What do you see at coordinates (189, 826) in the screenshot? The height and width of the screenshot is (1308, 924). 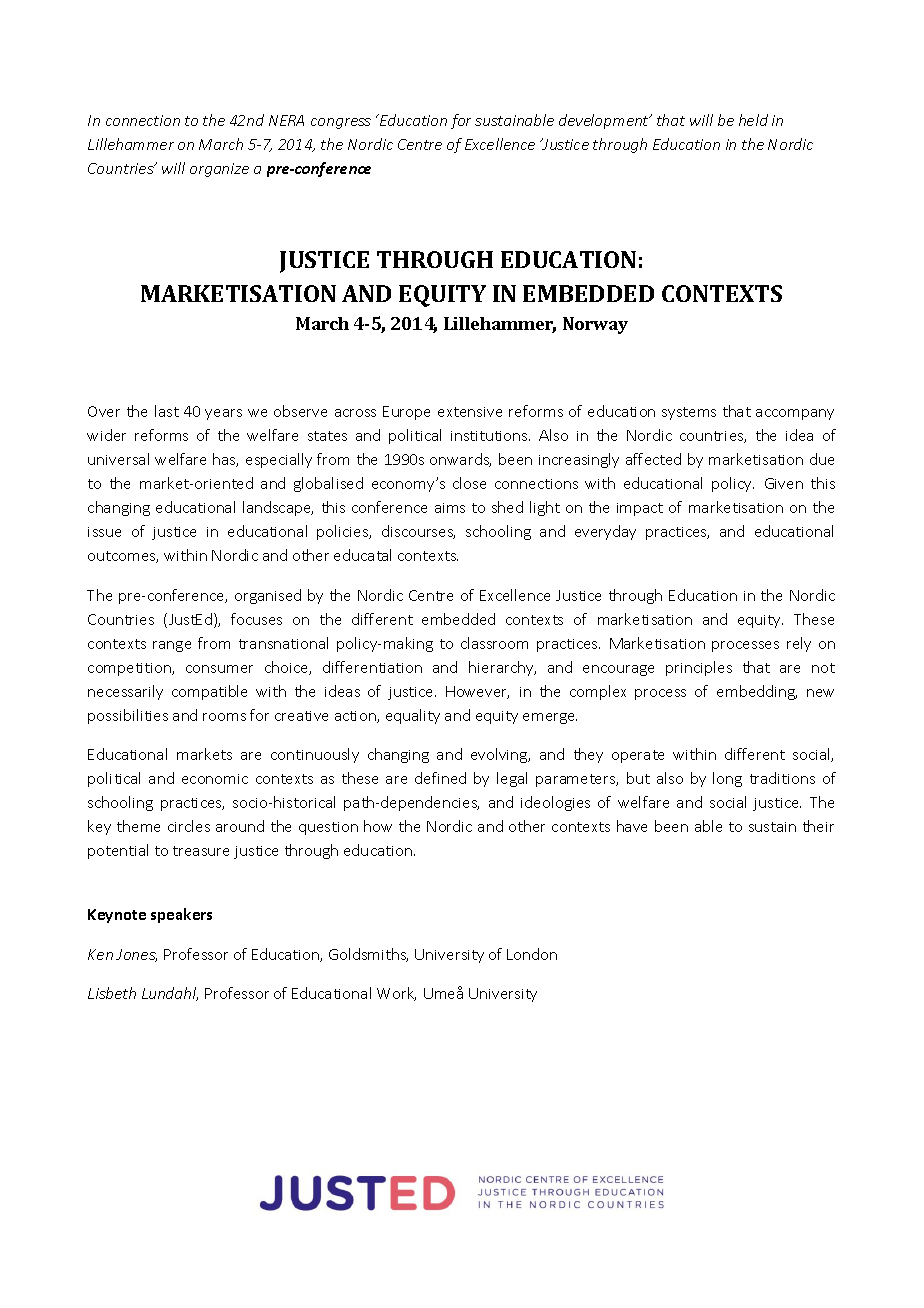 I see `circles` at bounding box center [189, 826].
